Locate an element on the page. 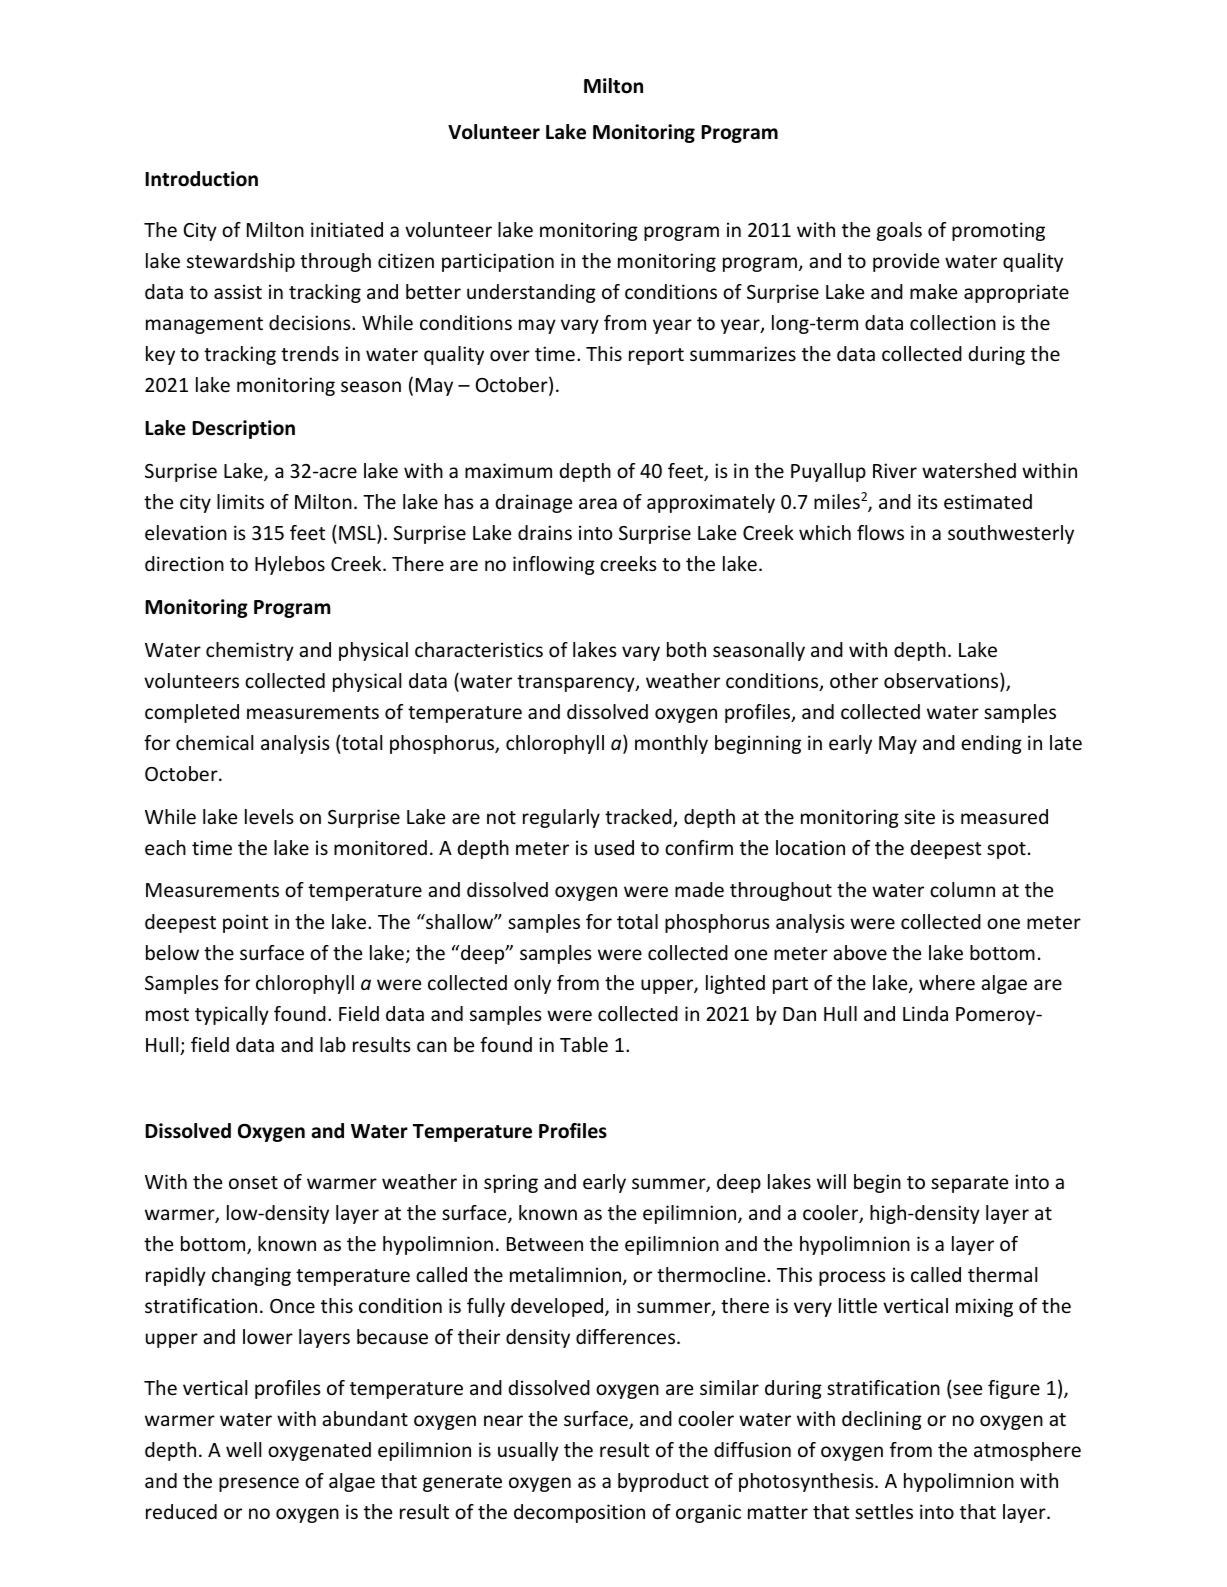 The image size is (1227, 1587). levels is located at coordinates (269, 816).
